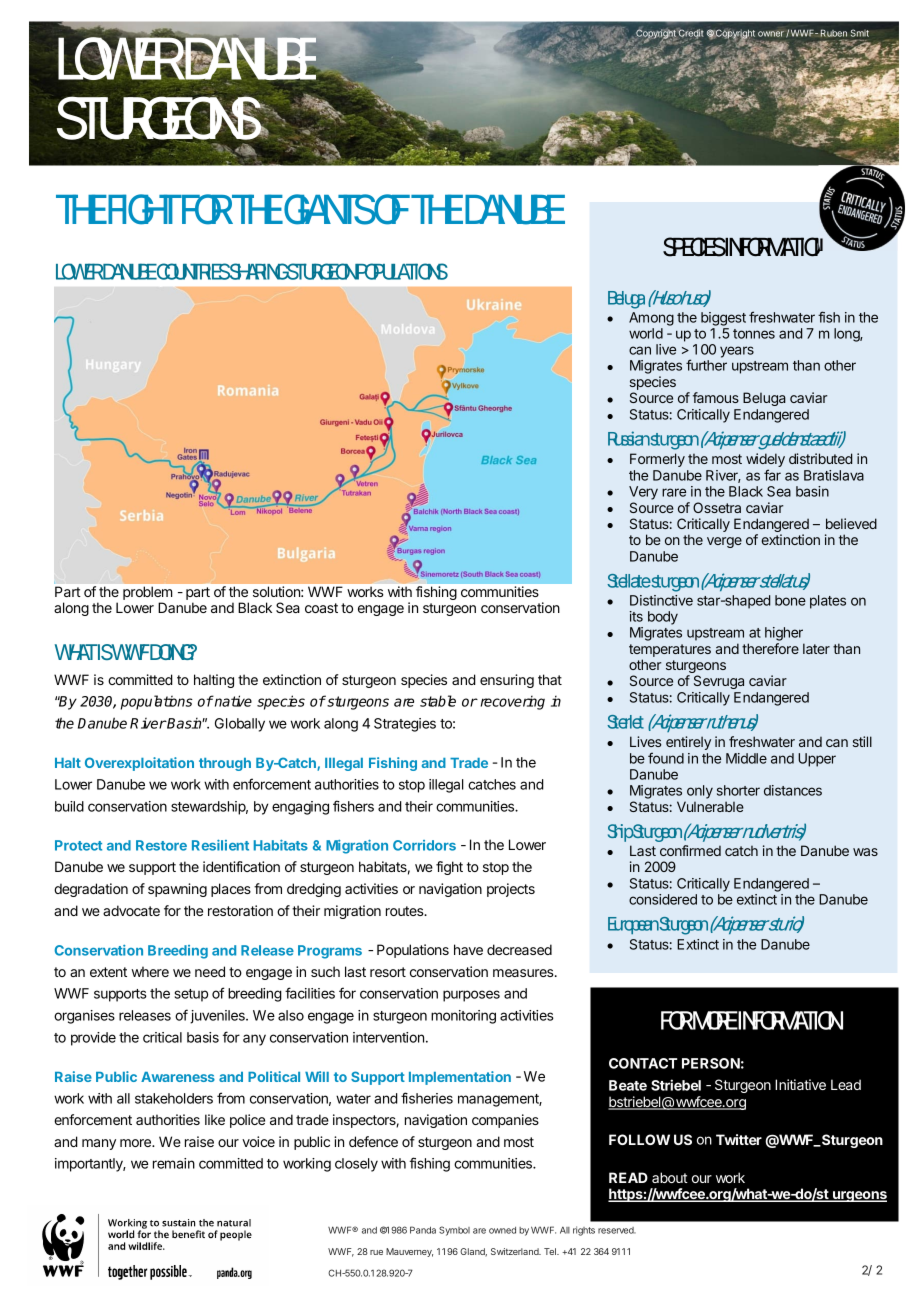 This screenshot has width=924, height=1308. I want to click on Corridors, so click(424, 845).
